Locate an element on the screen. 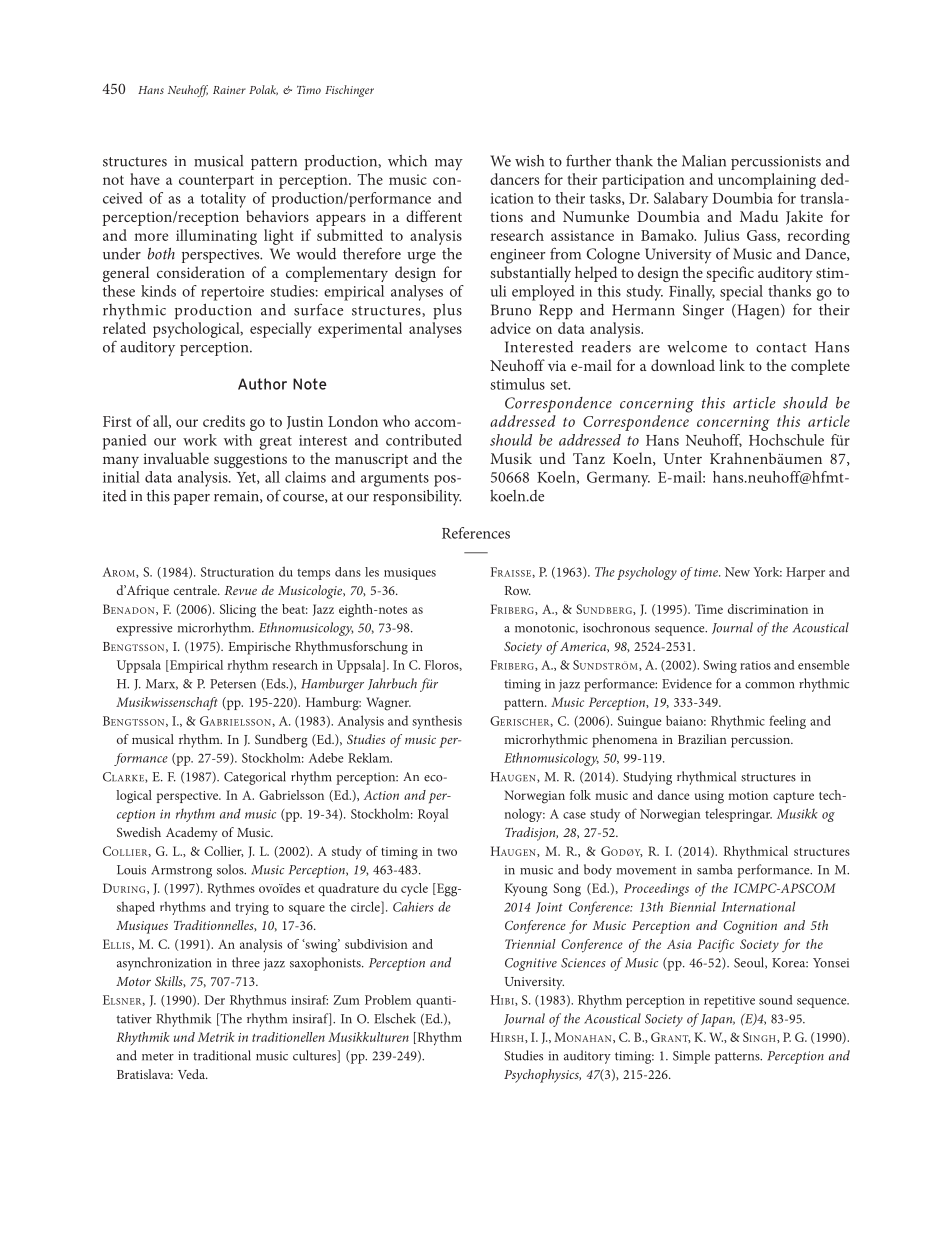 This screenshot has width=952, height=1233. Malian is located at coordinates (704, 161).
